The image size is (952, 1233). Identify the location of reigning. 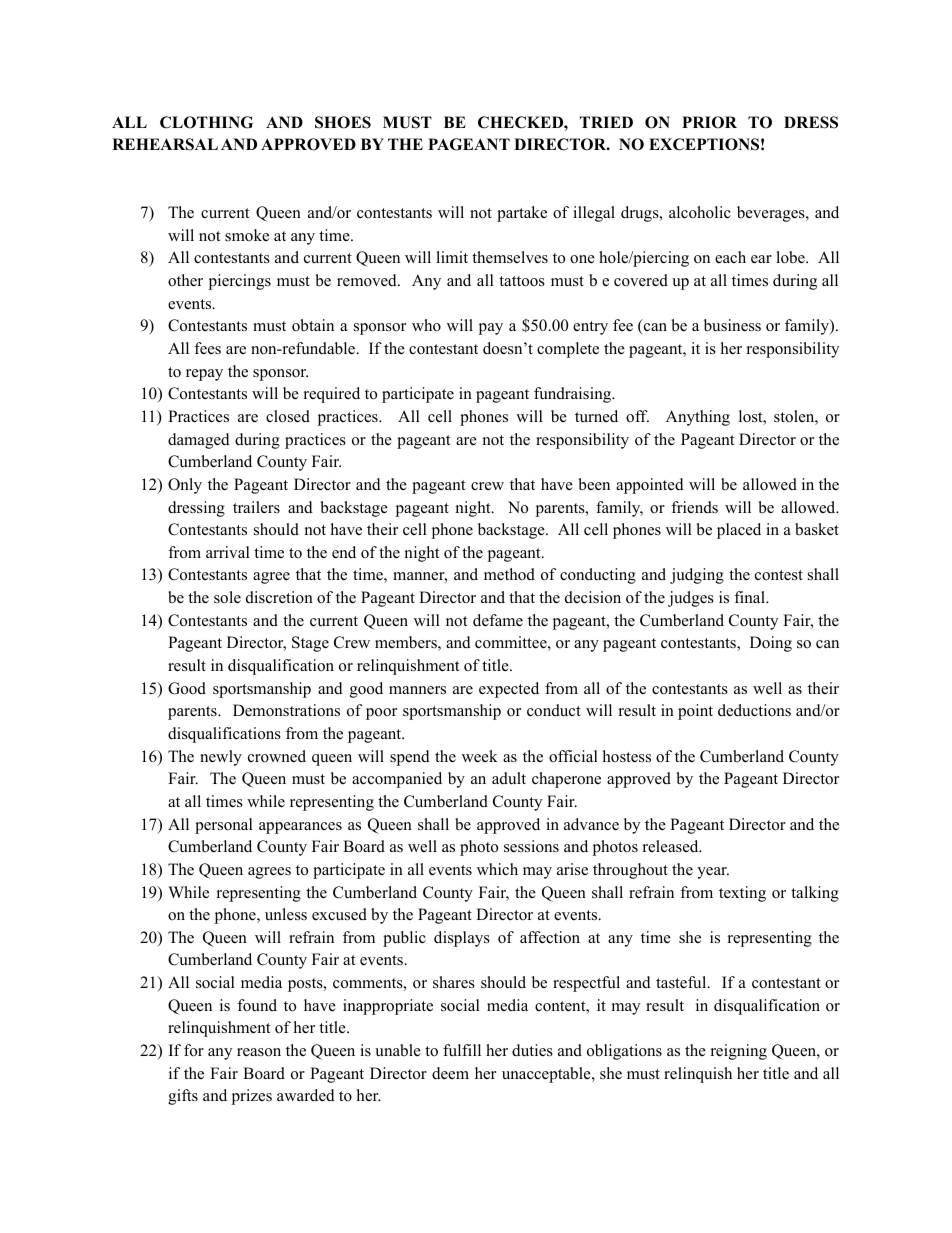
(739, 1052).
